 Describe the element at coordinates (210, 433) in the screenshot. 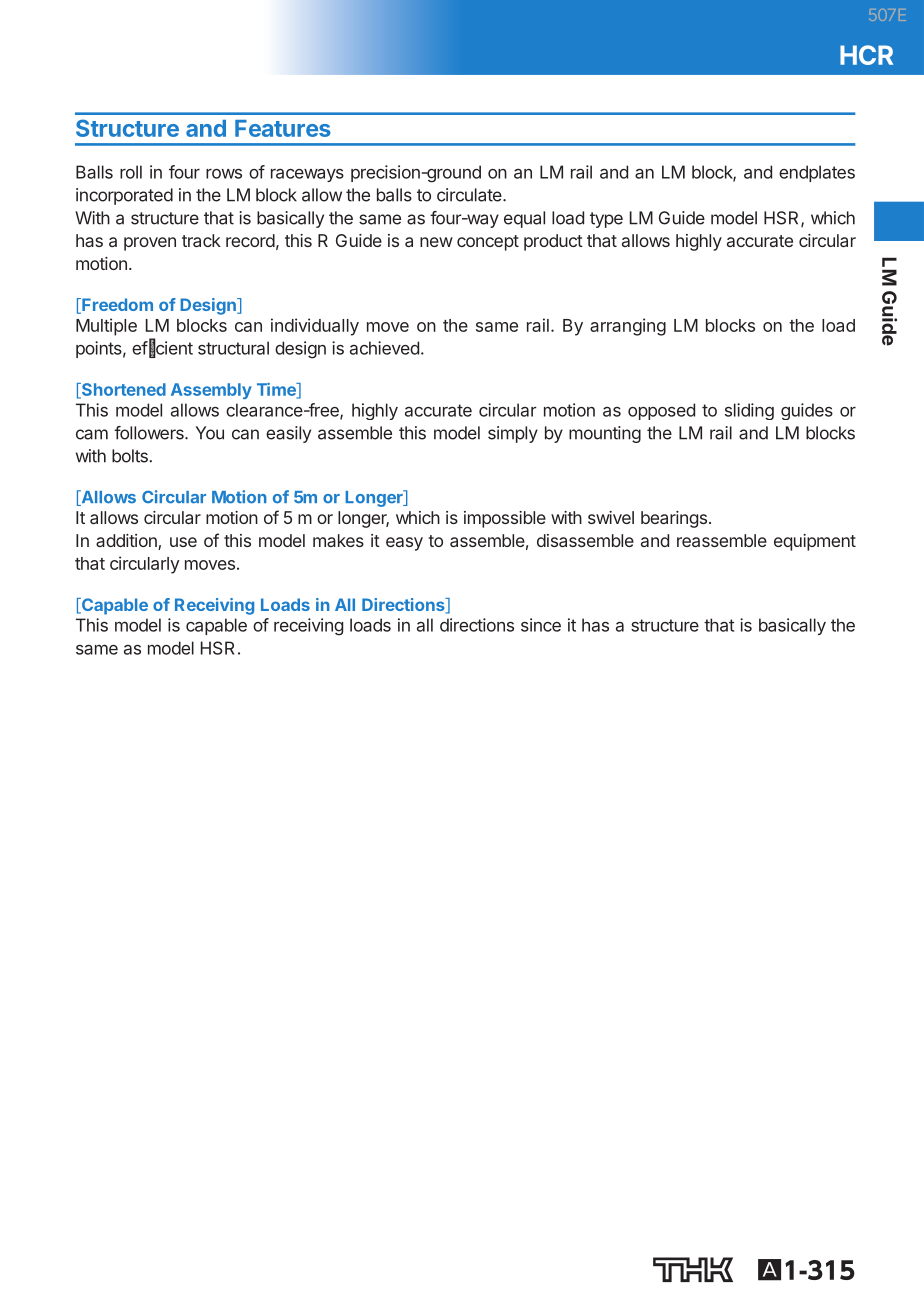

I see `You` at that location.
